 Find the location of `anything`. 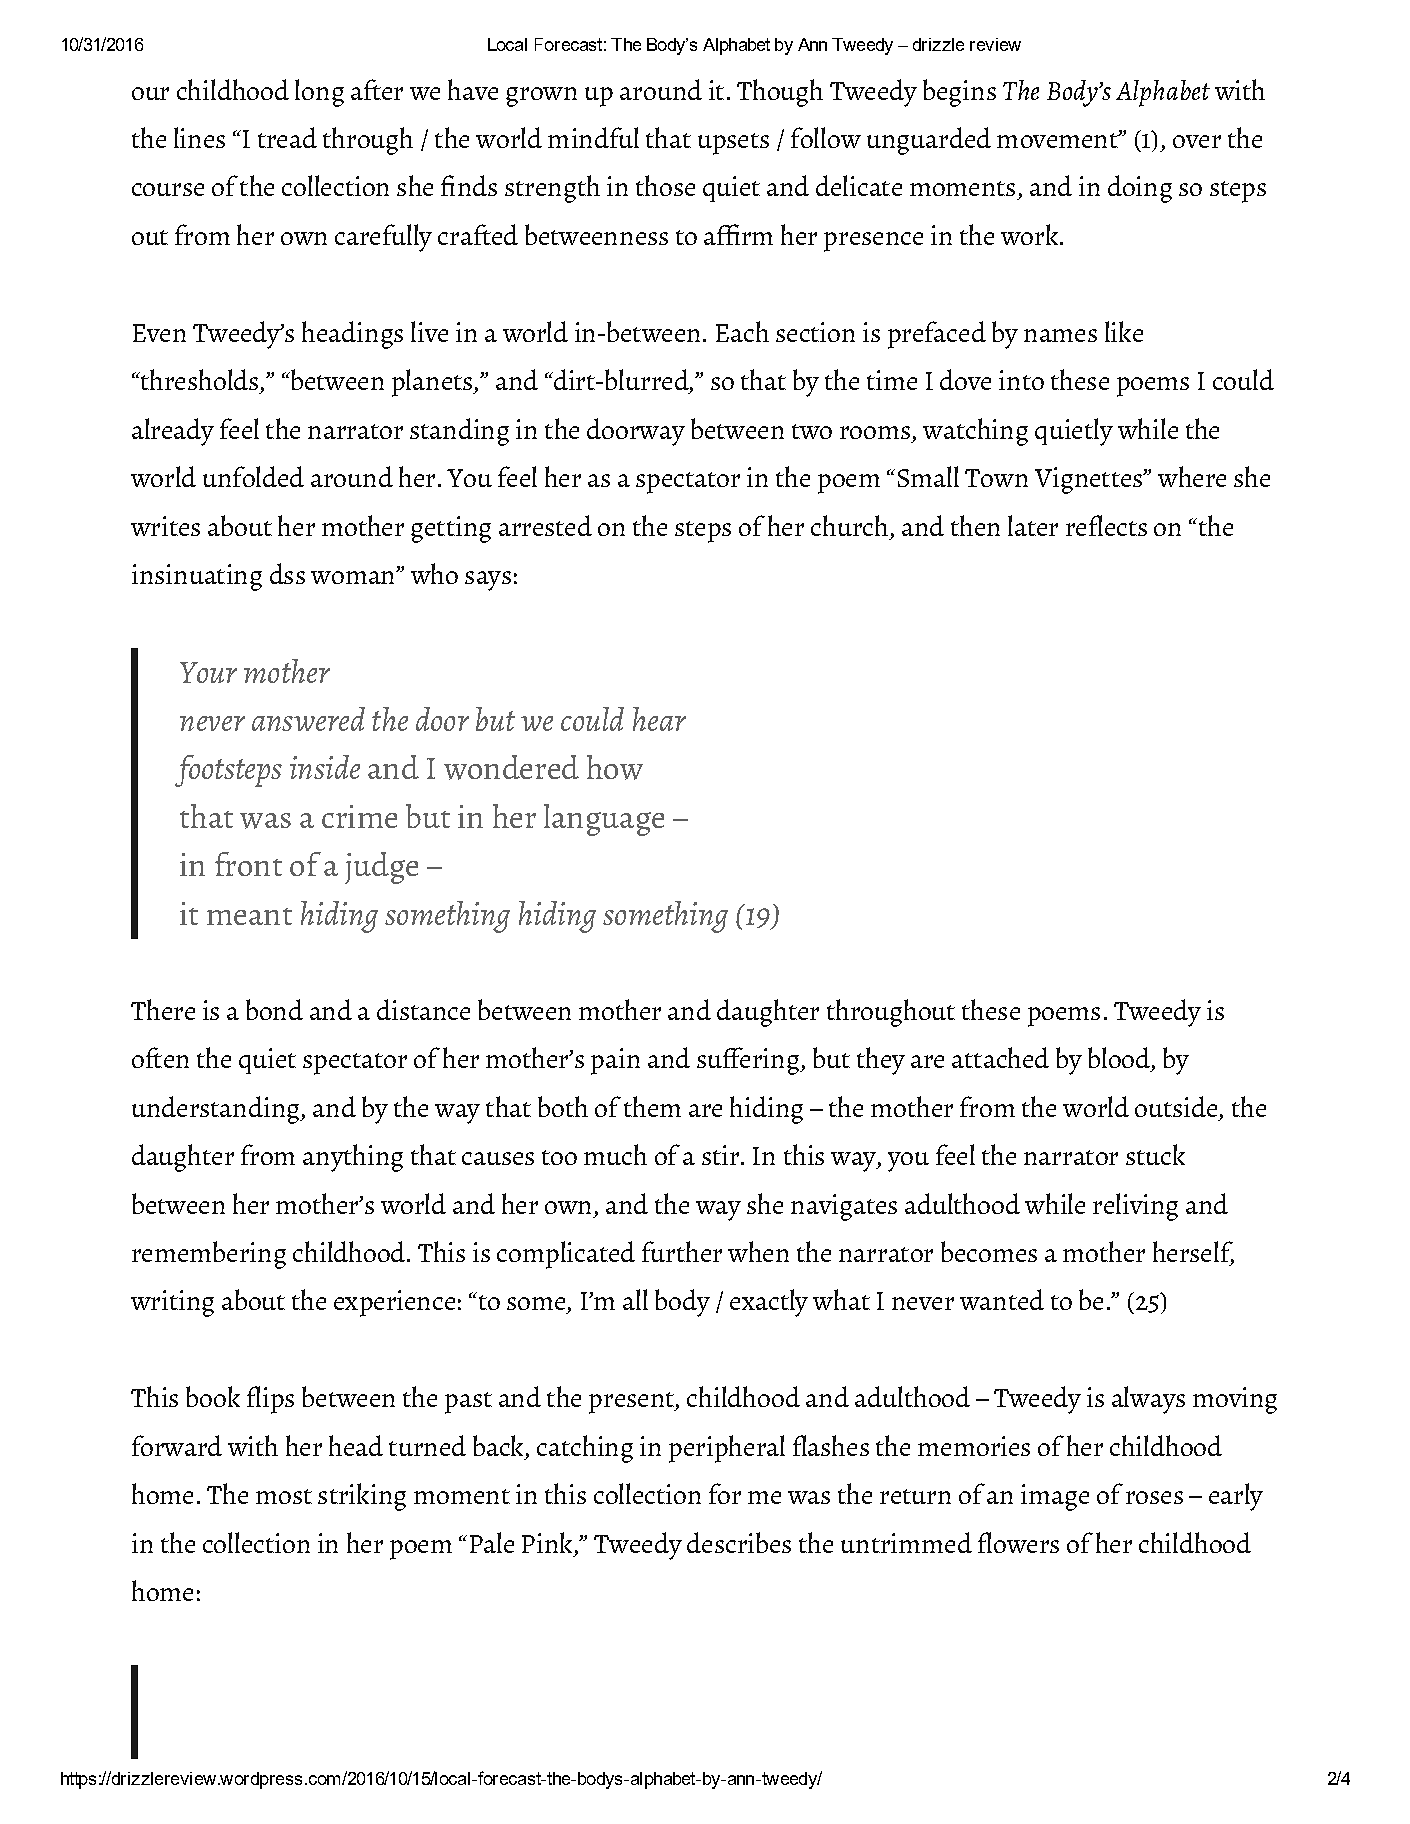

anything is located at coordinates (353, 1158).
